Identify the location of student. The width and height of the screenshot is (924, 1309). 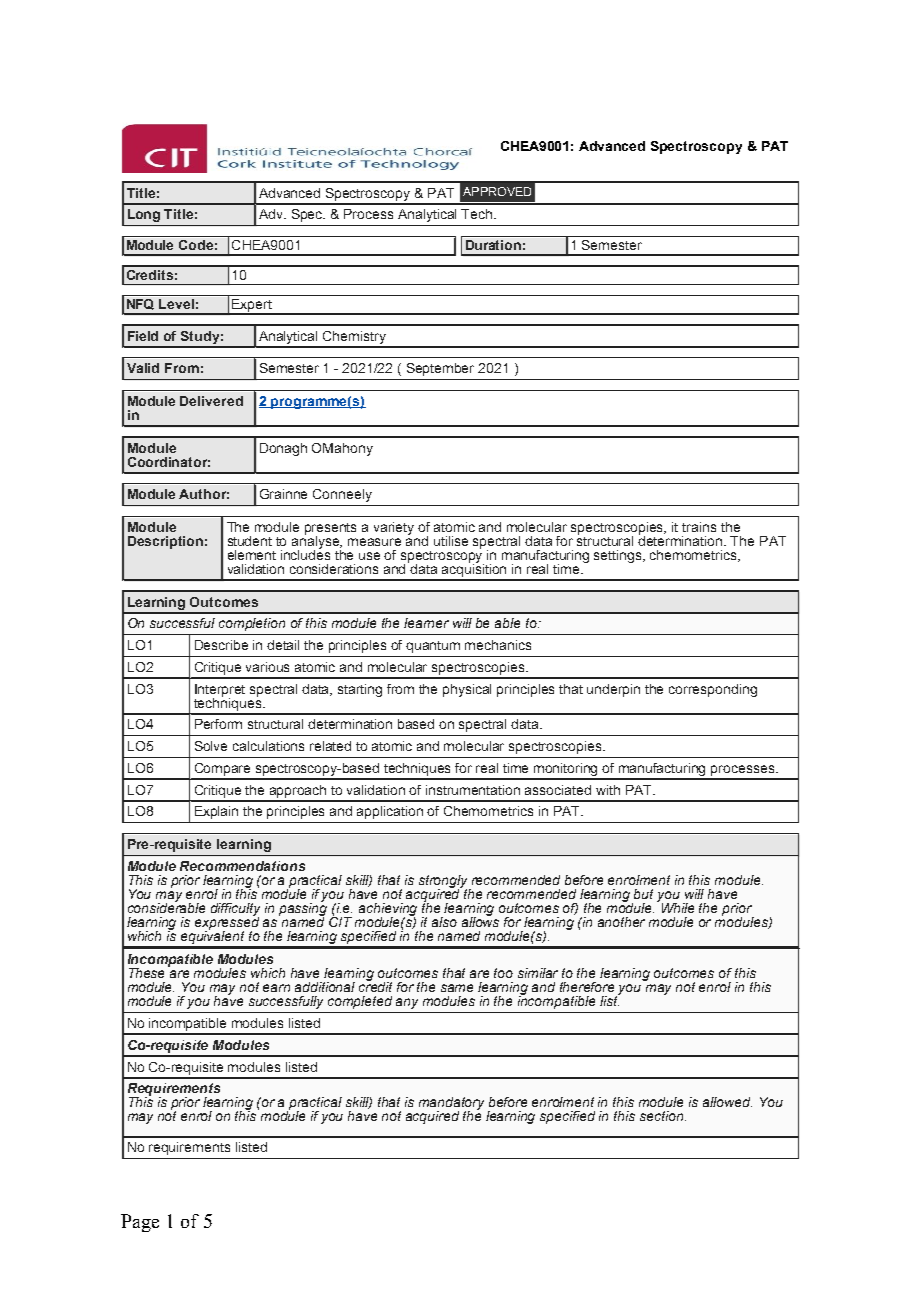
(250, 541).
